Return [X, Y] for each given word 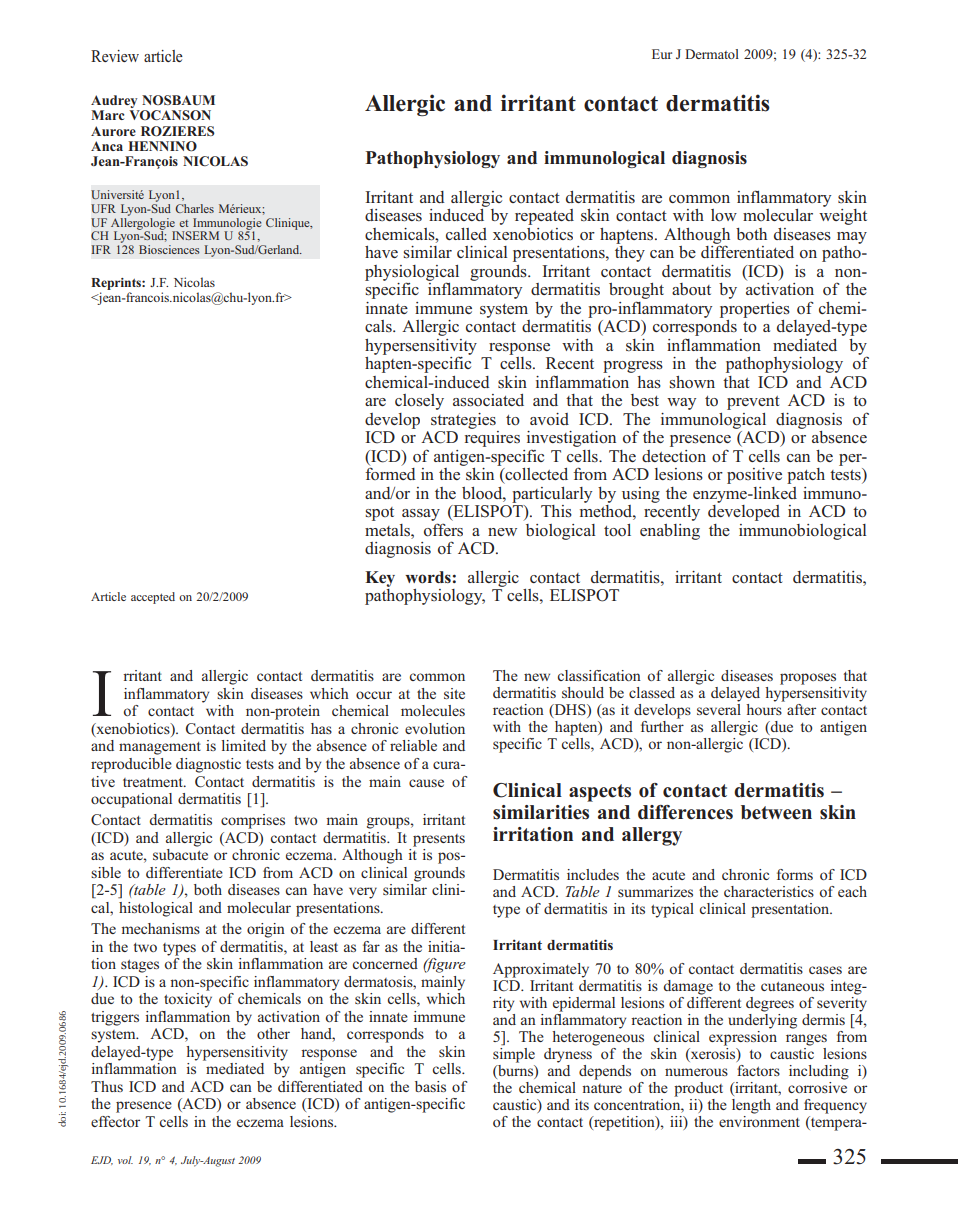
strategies [463, 421]
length [751, 1106]
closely [419, 402]
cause [426, 783]
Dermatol [712, 54]
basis [430, 1086]
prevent [753, 403]
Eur [662, 54]
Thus [107, 1086]
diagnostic [208, 765]
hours [764, 709]
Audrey [115, 103]
